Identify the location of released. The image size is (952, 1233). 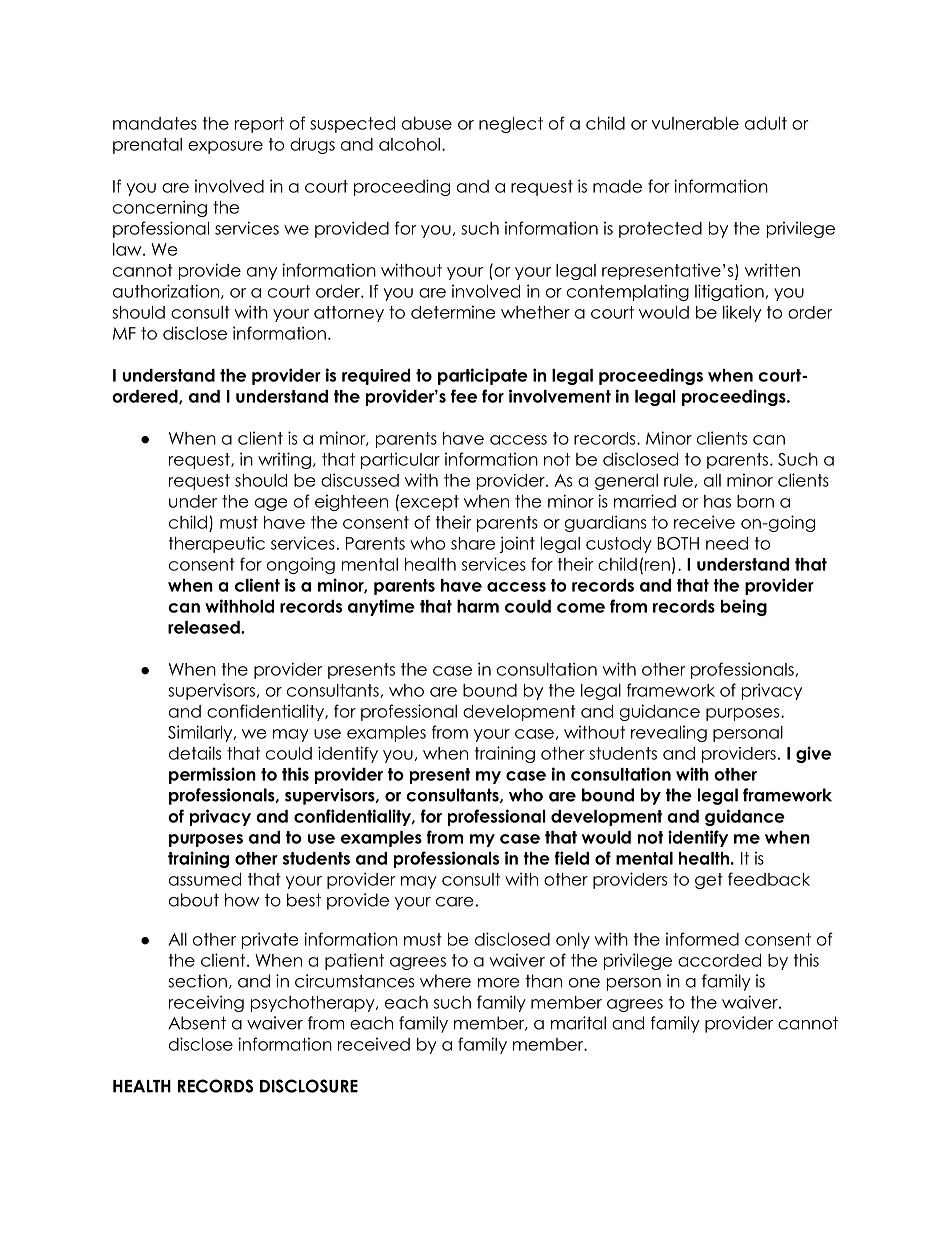
(205, 627).
